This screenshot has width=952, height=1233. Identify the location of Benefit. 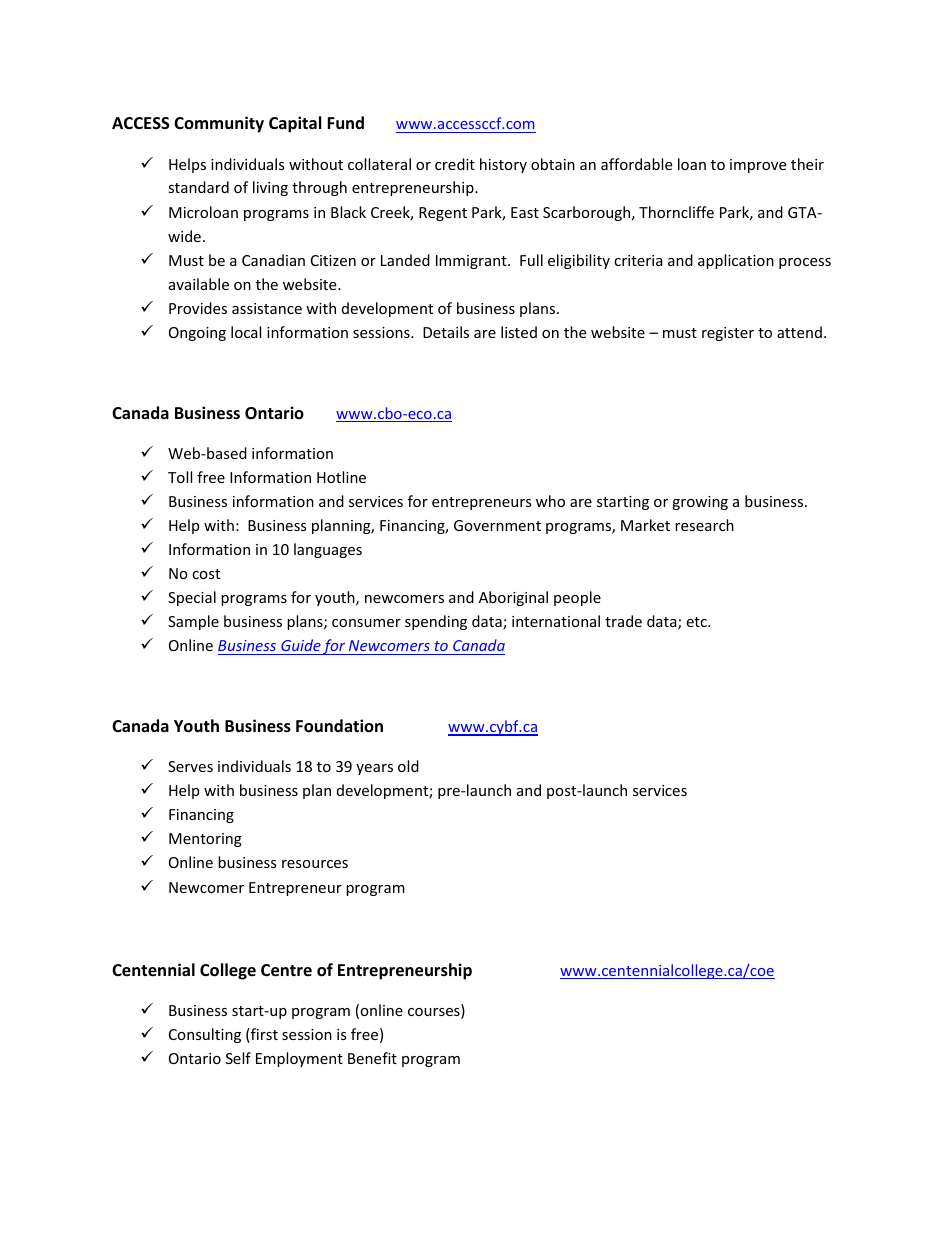
(372, 1058).
